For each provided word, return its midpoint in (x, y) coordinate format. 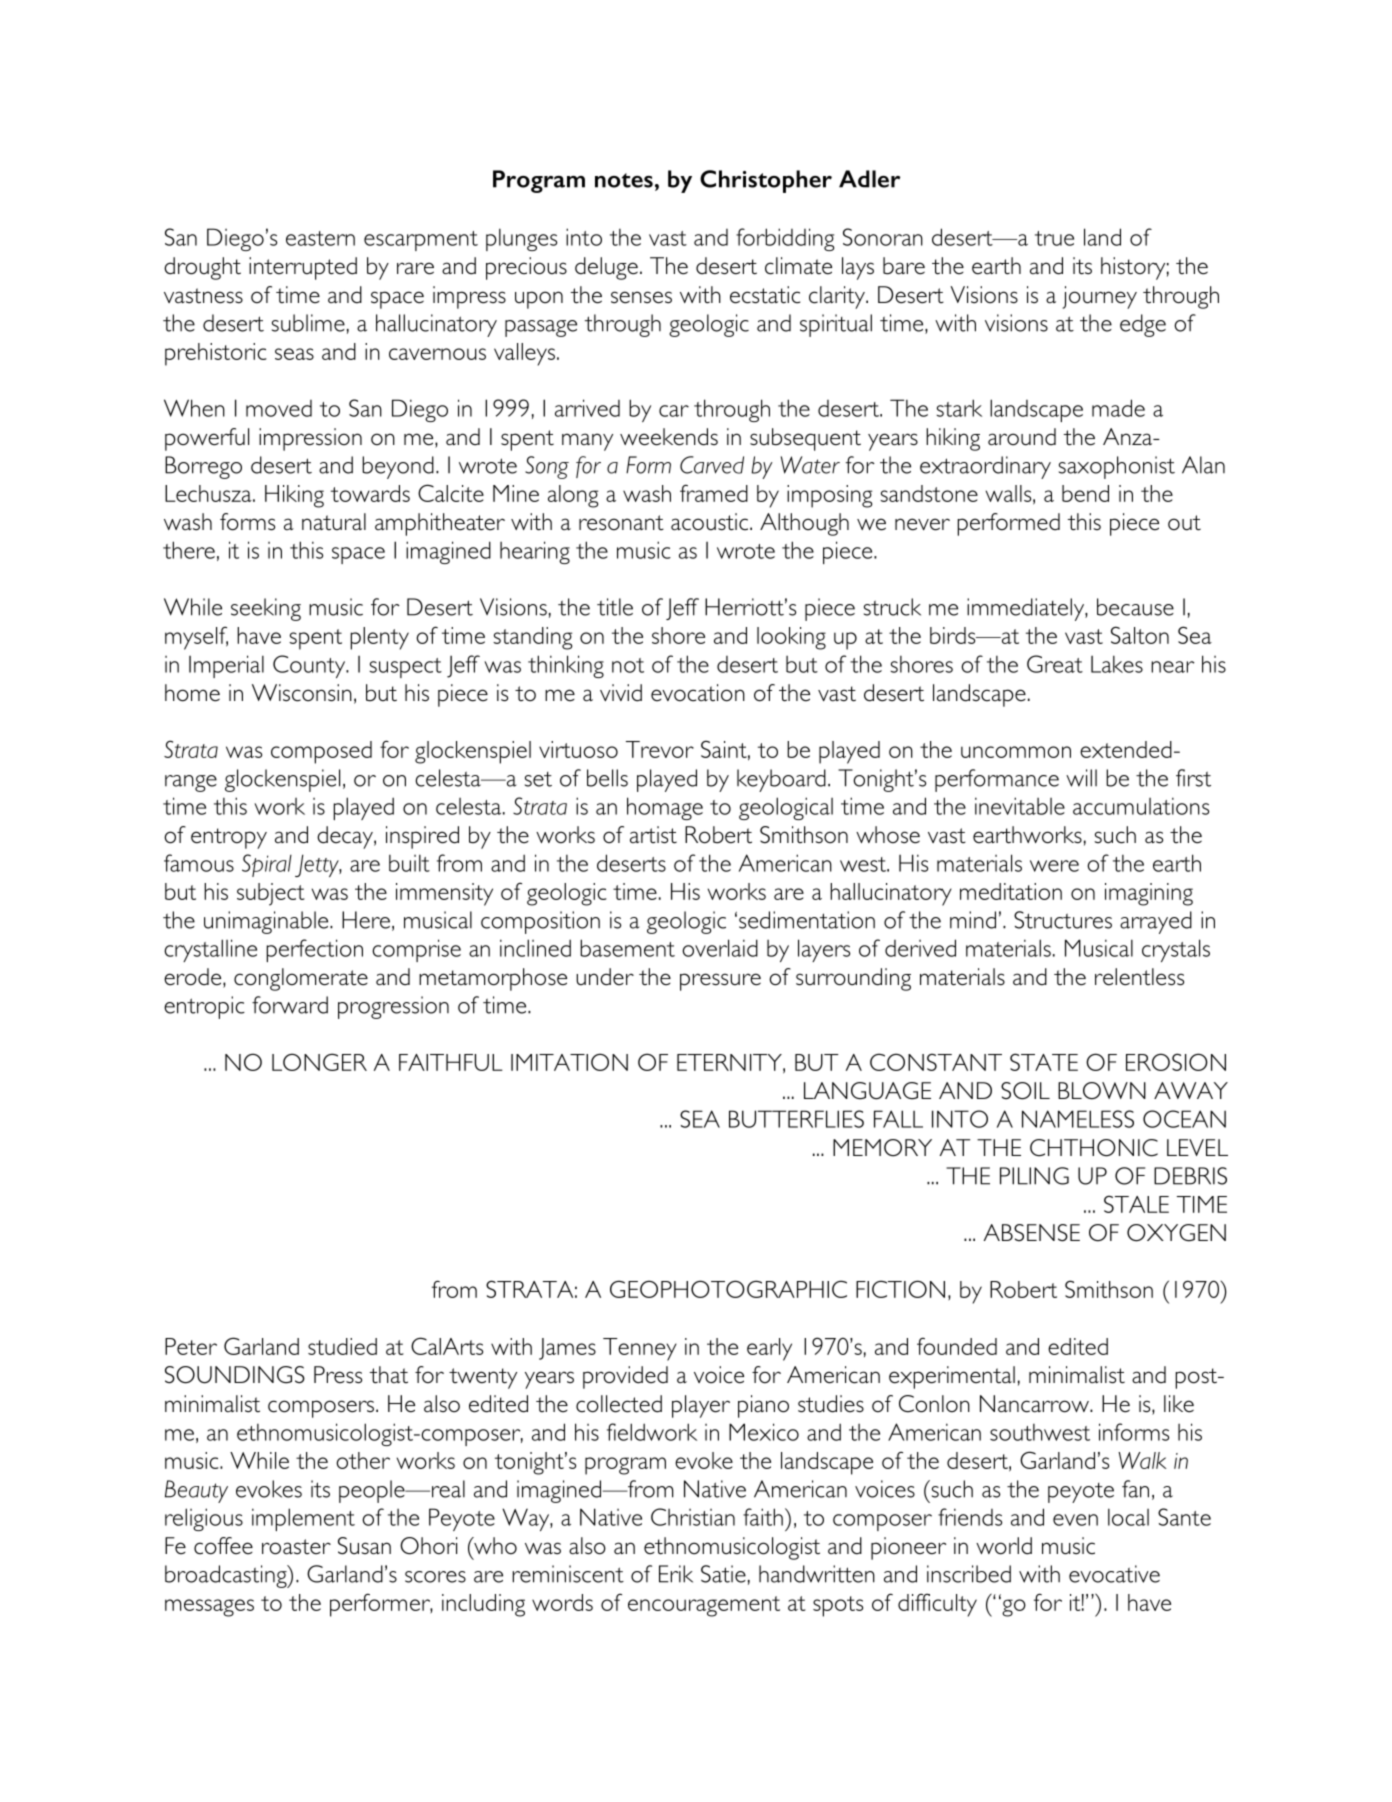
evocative (1114, 1574)
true (1054, 238)
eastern (320, 238)
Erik (676, 1574)
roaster (296, 1547)
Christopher (766, 181)
